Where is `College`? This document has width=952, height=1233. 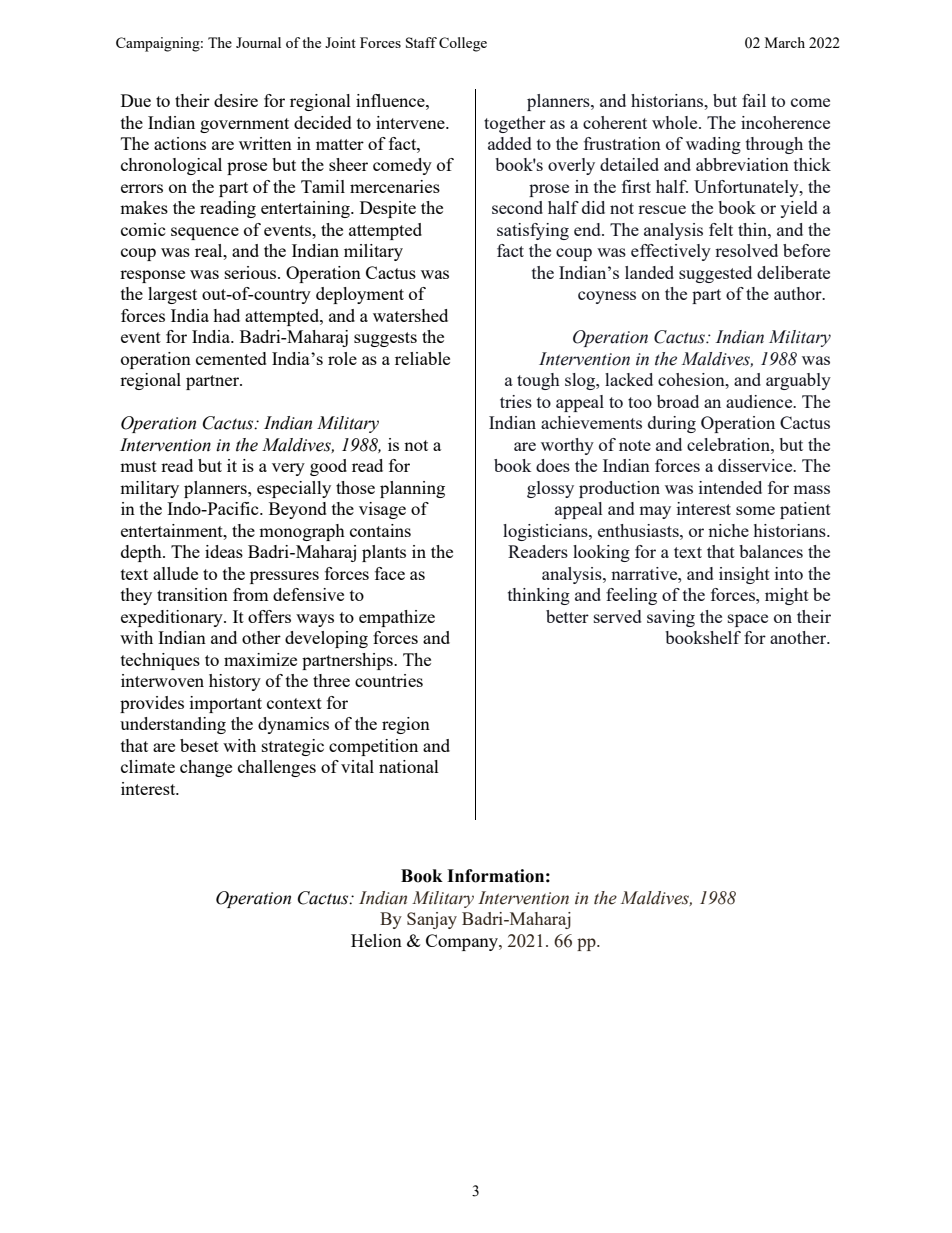 College is located at coordinates (463, 44).
